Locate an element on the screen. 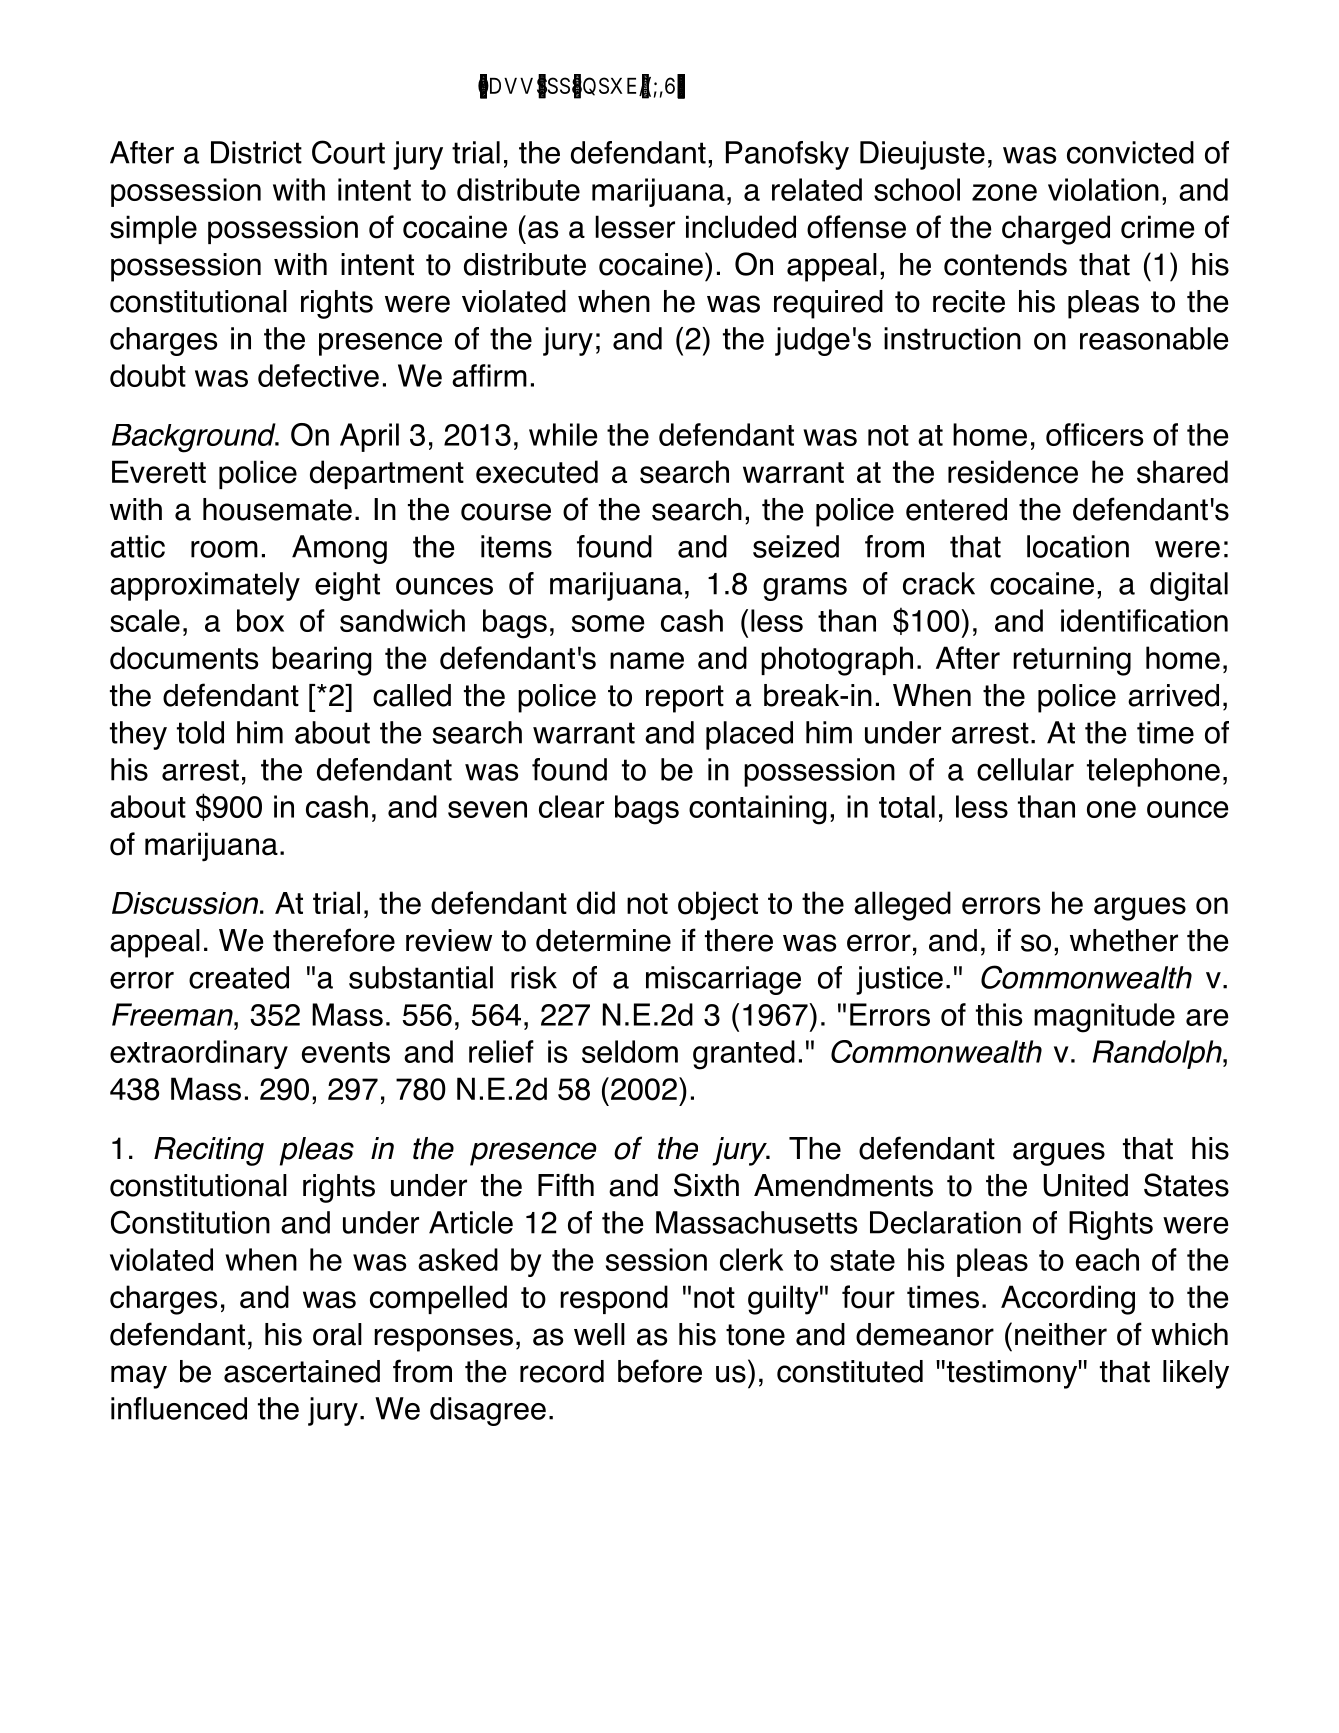 The width and height of the screenshot is (1339, 1733). Discussion is located at coordinates (186, 903).
